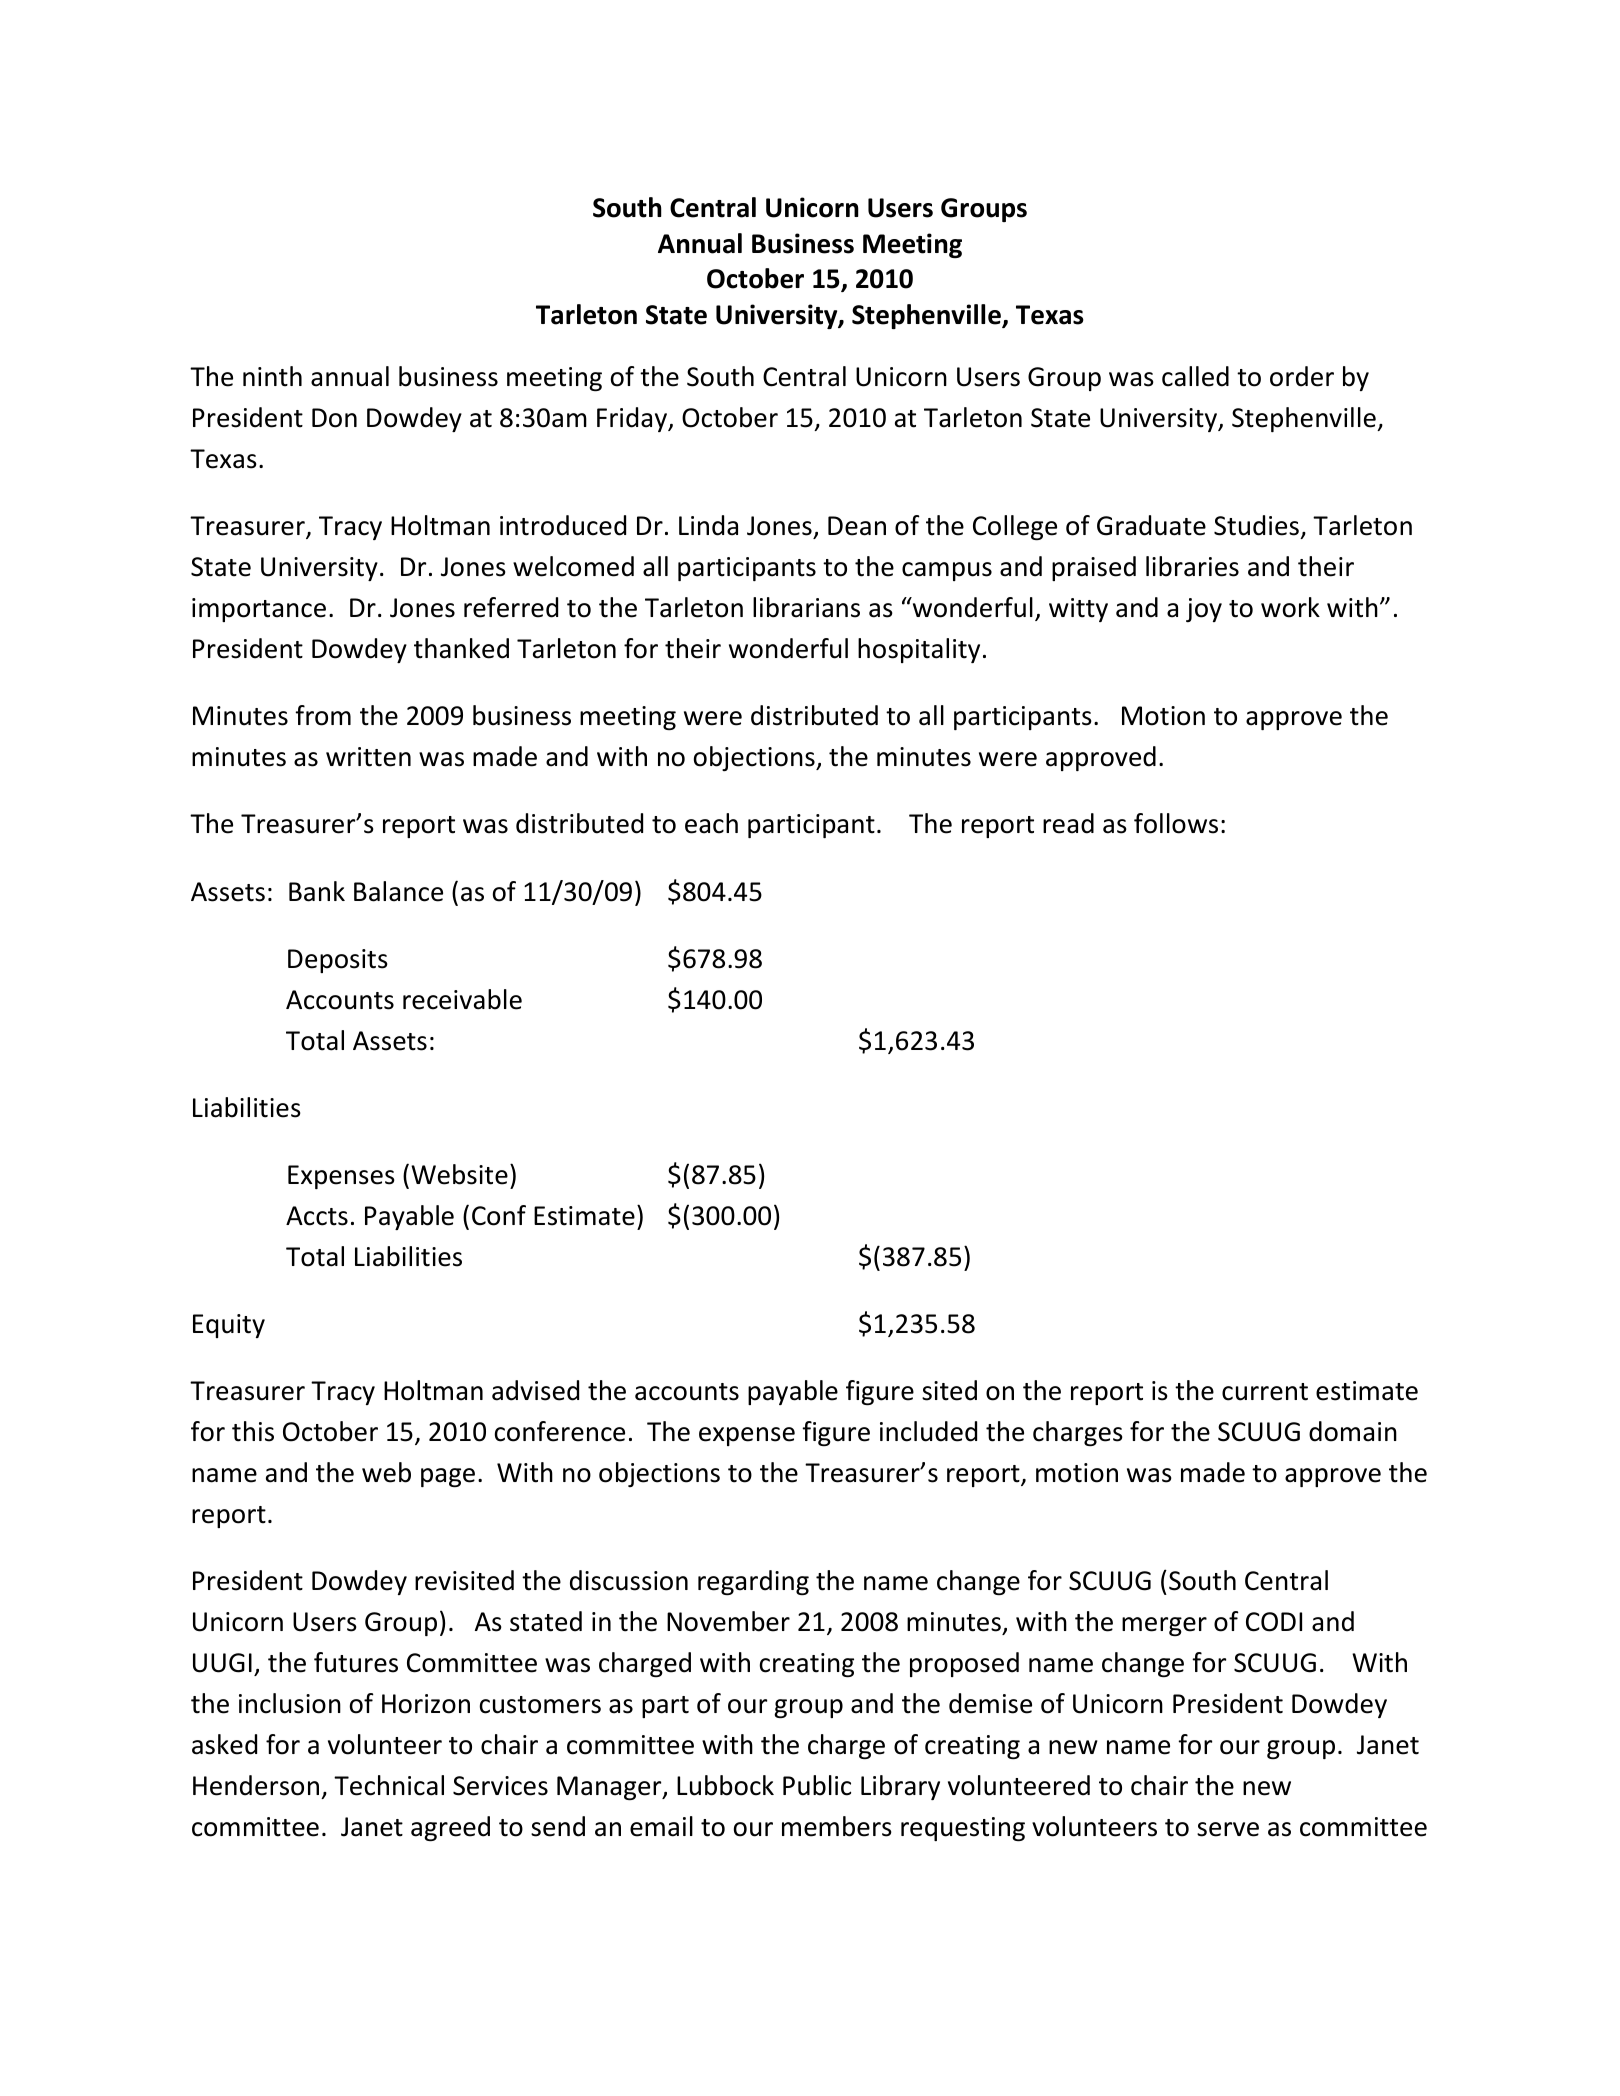  I want to click on Don, so click(334, 418).
